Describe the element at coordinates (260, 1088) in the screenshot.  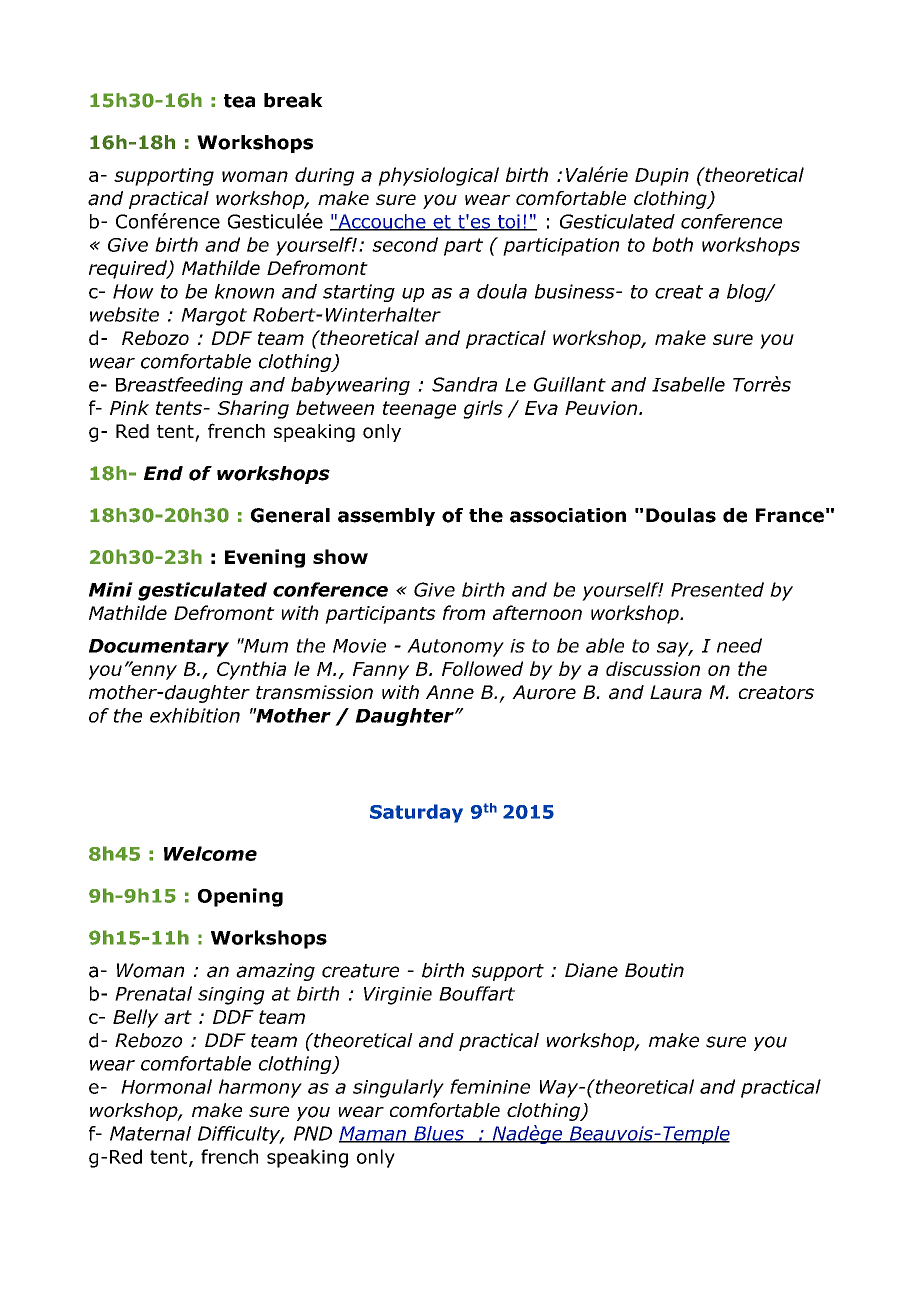
I see `harmony` at that location.
